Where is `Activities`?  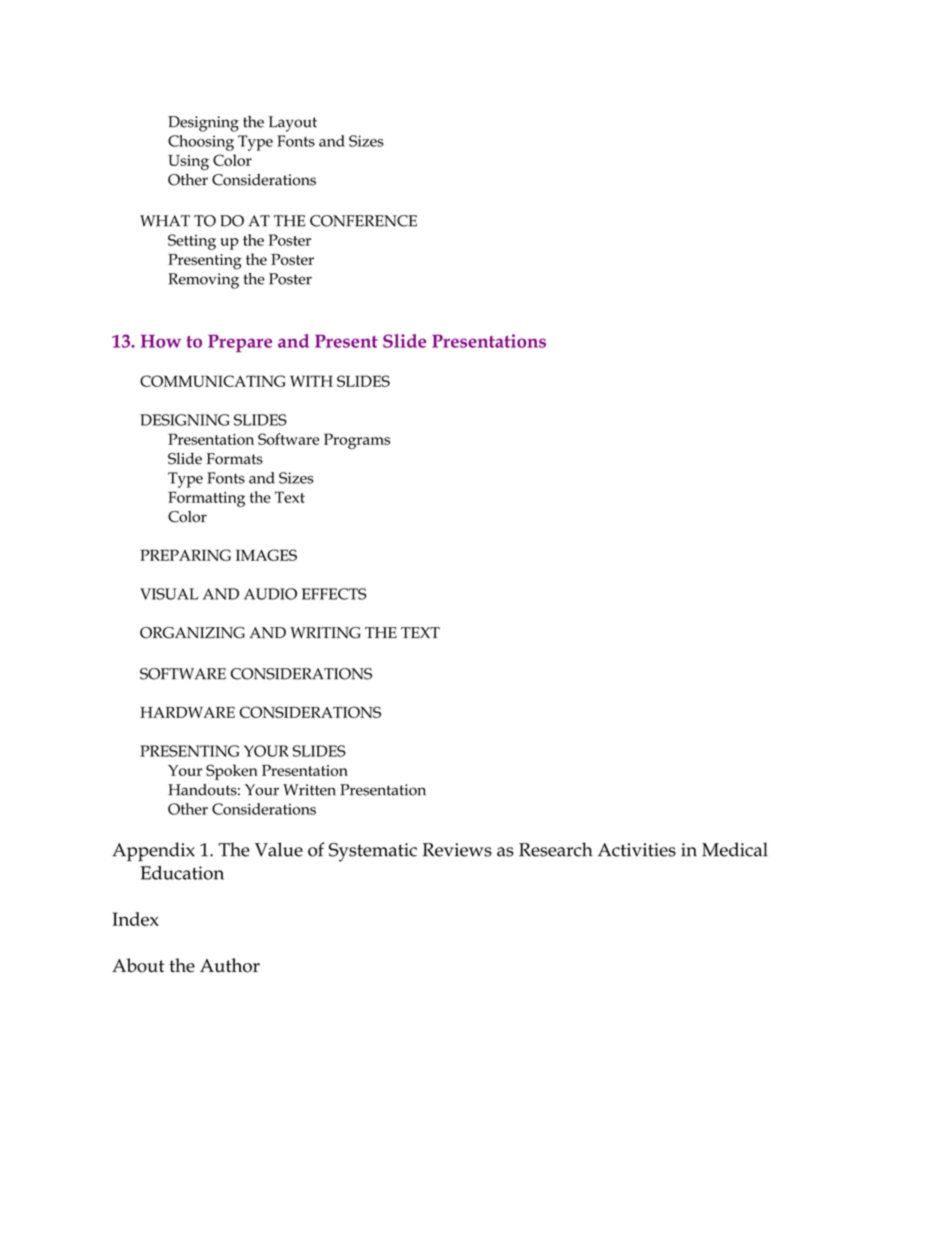
Activities is located at coordinates (637, 850).
